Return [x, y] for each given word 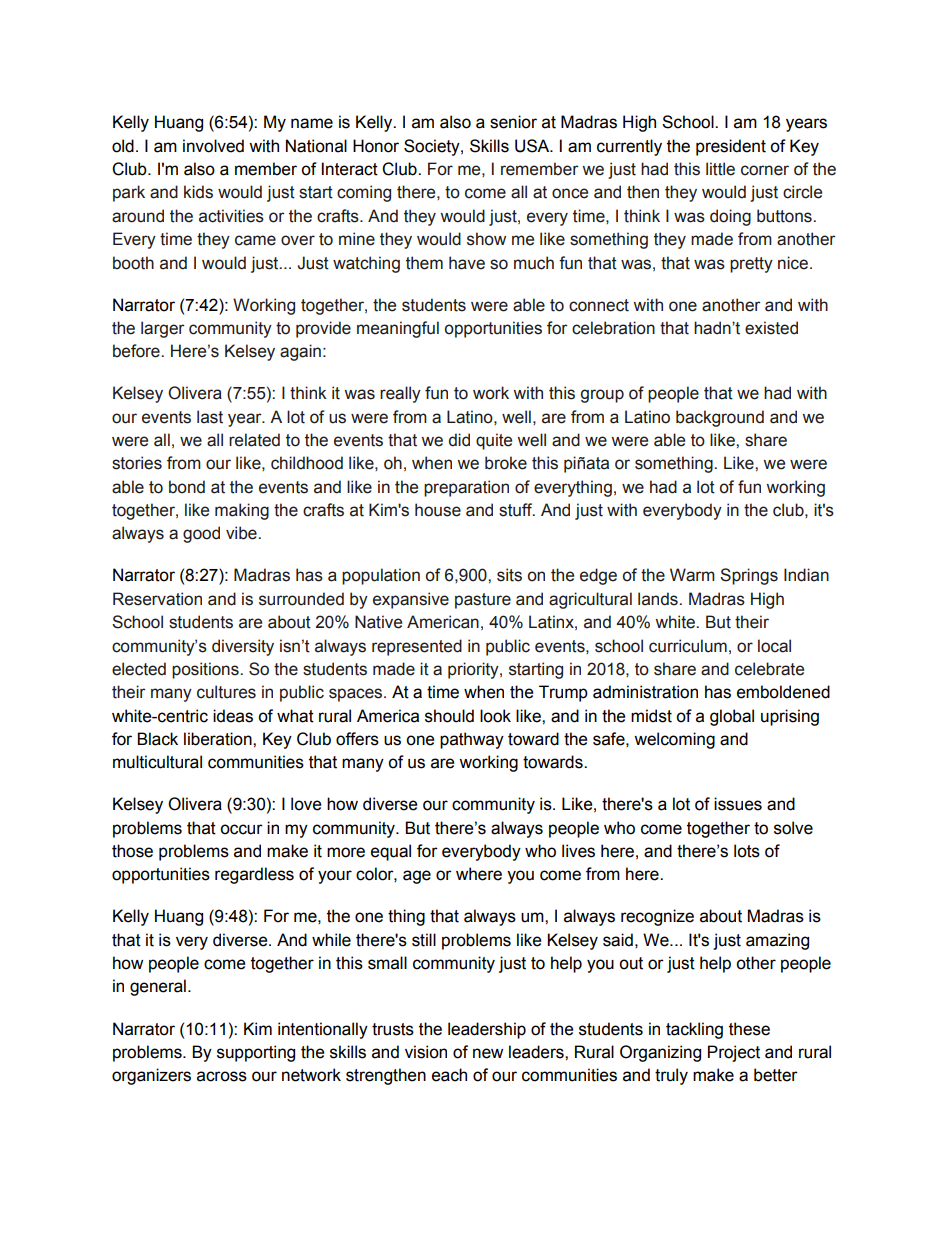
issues [738, 804]
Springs [749, 576]
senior [513, 122]
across [222, 1076]
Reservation [157, 599]
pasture [483, 601]
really [400, 394]
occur [241, 829]
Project [734, 1053]
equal [391, 852]
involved [213, 146]
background [720, 418]
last [210, 417]
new [488, 1053]
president [731, 147]
